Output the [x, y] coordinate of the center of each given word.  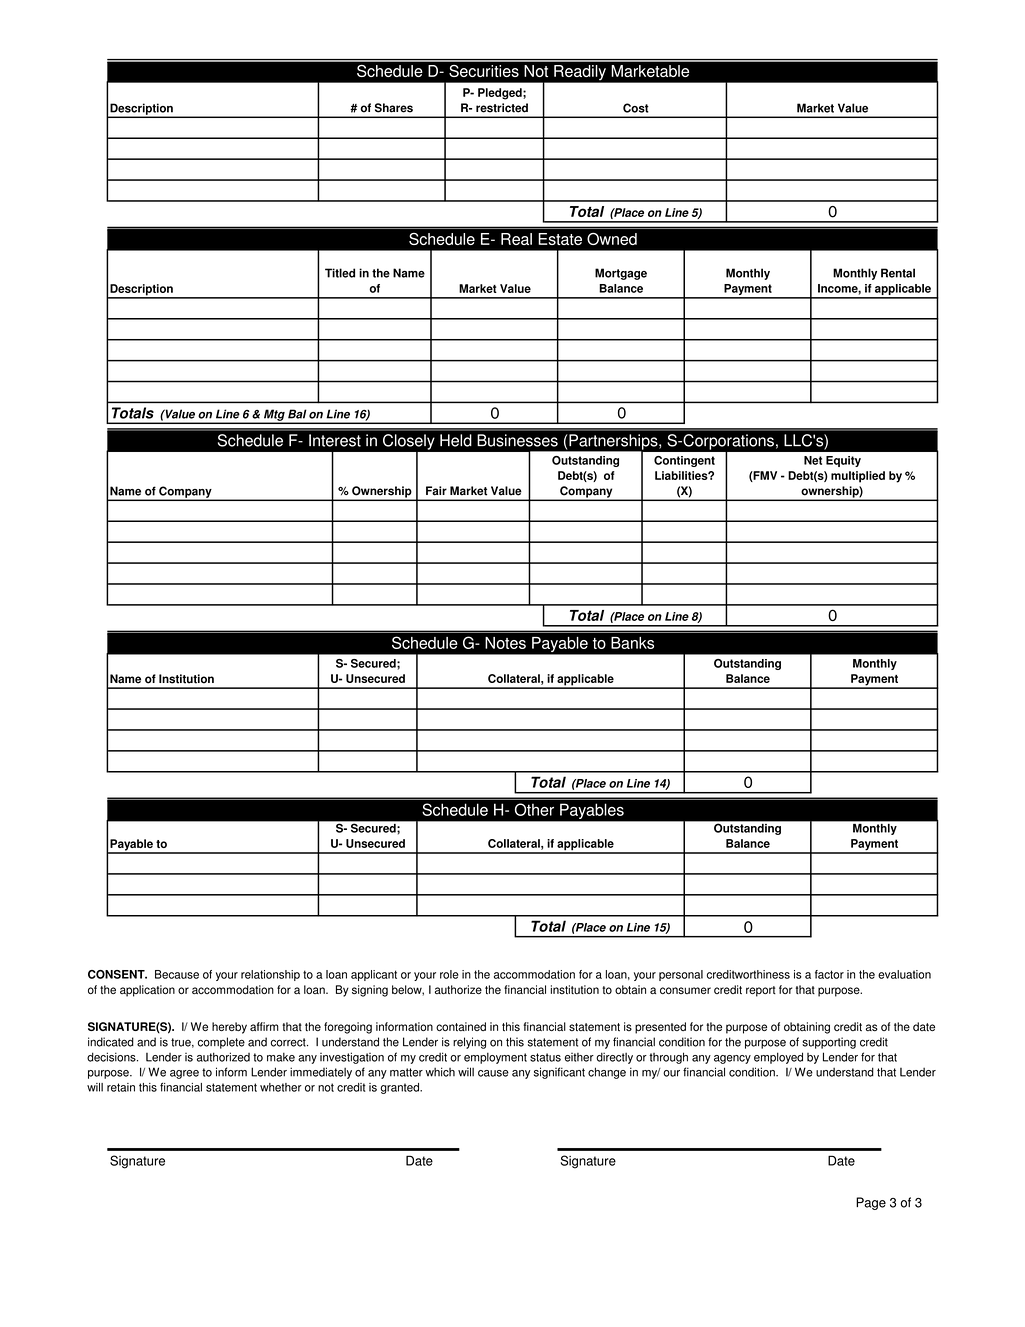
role [449, 974]
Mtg [274, 416]
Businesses [517, 440]
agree [184, 1074]
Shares [394, 108]
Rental [898, 273]
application [147, 991]
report [761, 991]
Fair [436, 491]
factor [829, 974]
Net [813, 460]
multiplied [858, 477]
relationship [270, 975]
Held [456, 440]
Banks [632, 643]
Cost [636, 108]
